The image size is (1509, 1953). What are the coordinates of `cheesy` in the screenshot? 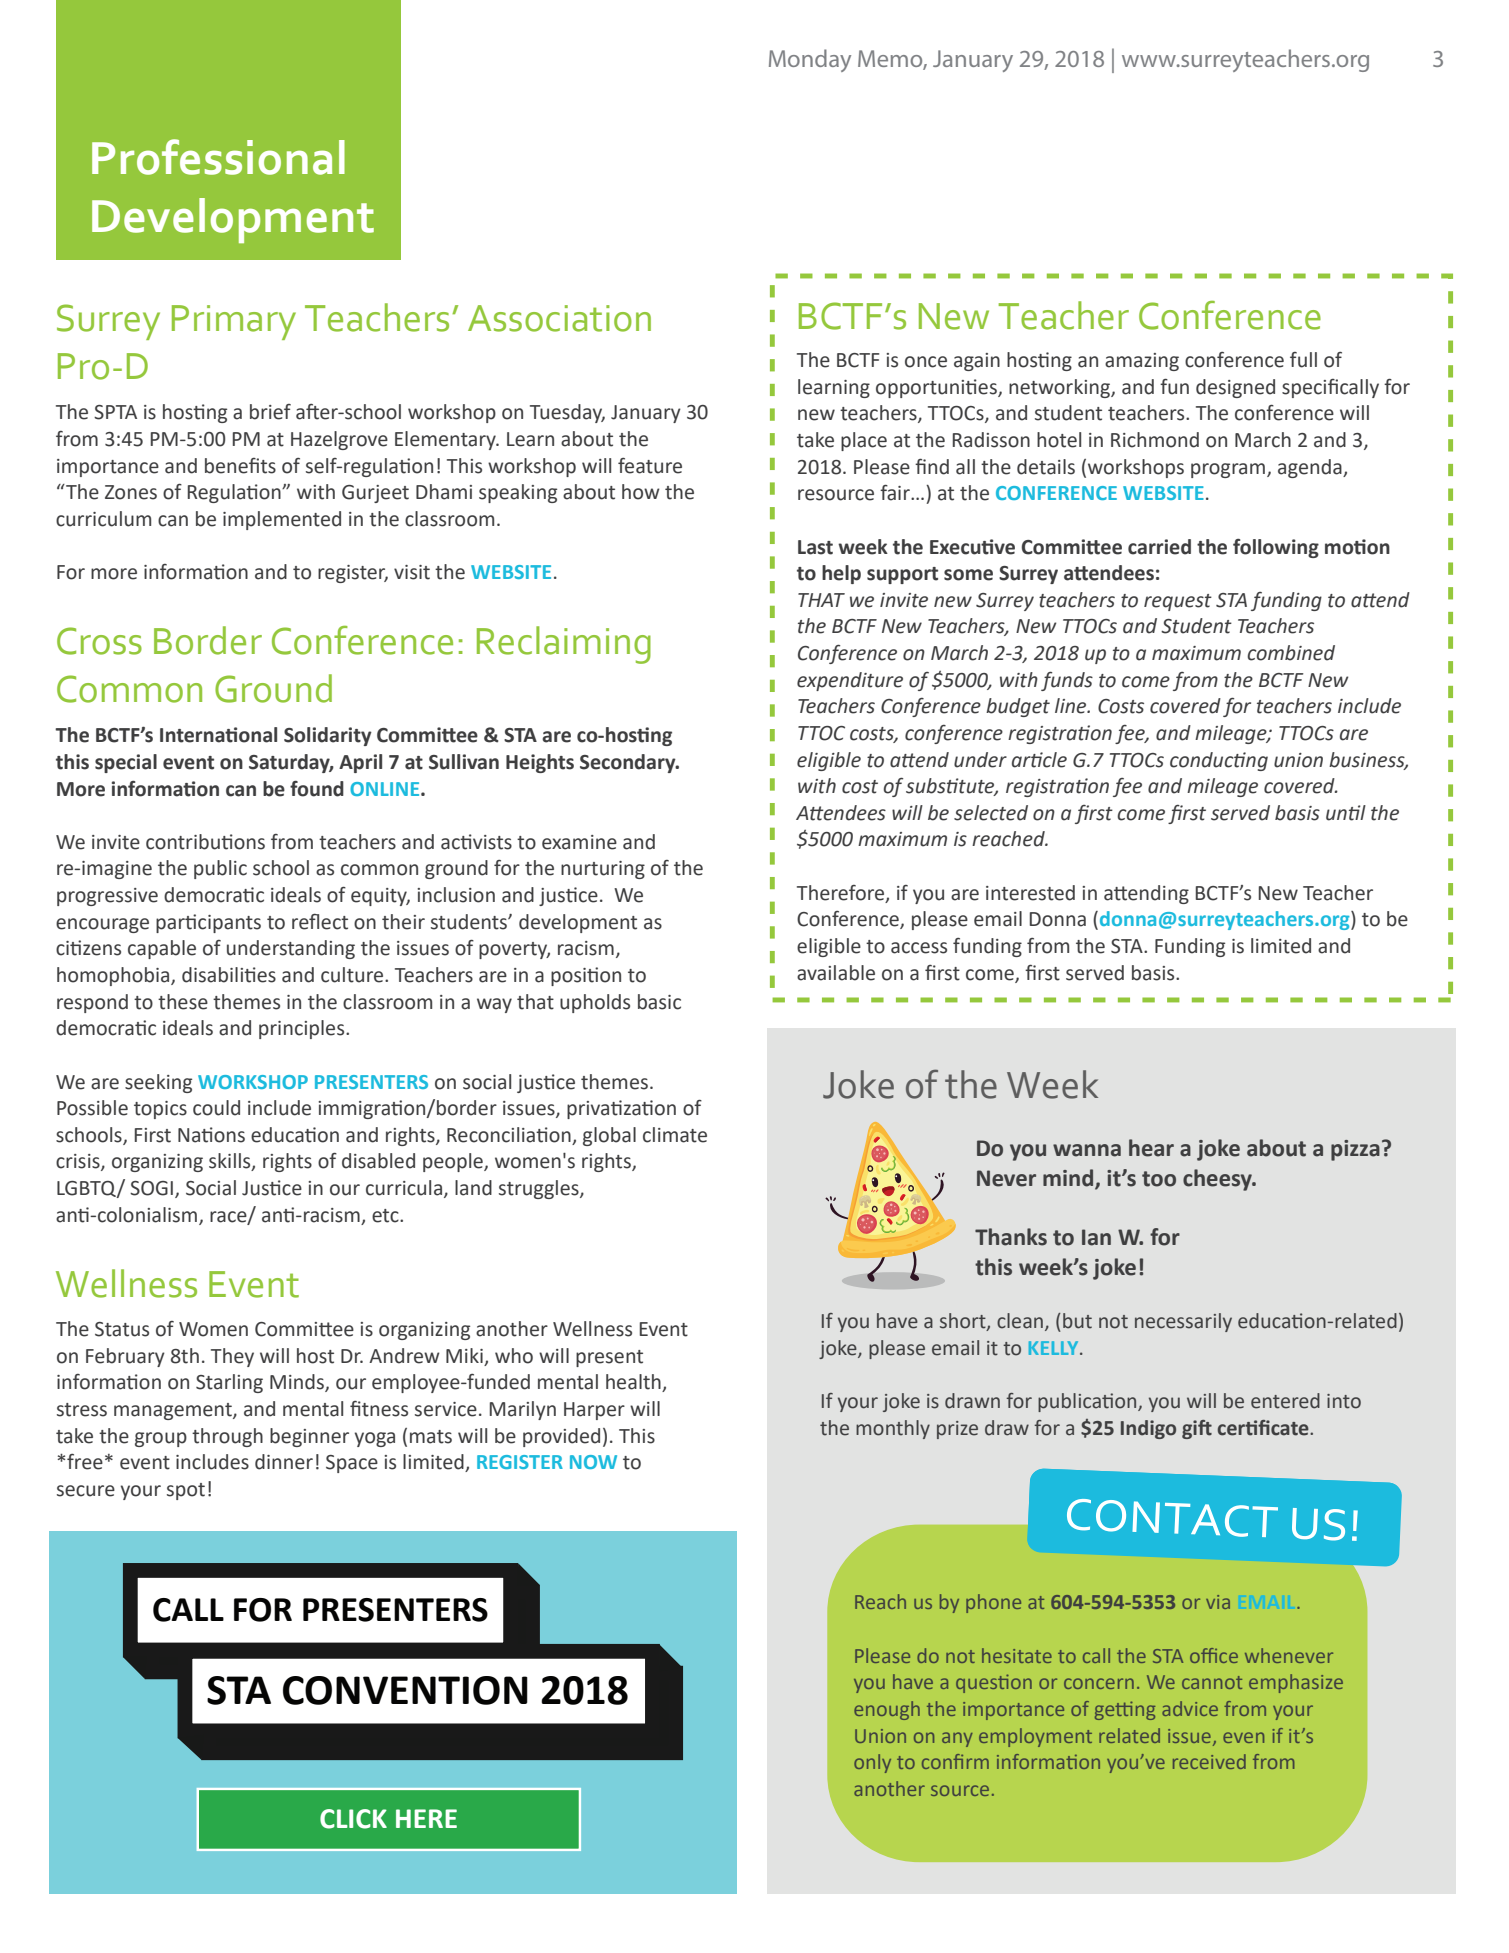 It's located at (1218, 1180).
